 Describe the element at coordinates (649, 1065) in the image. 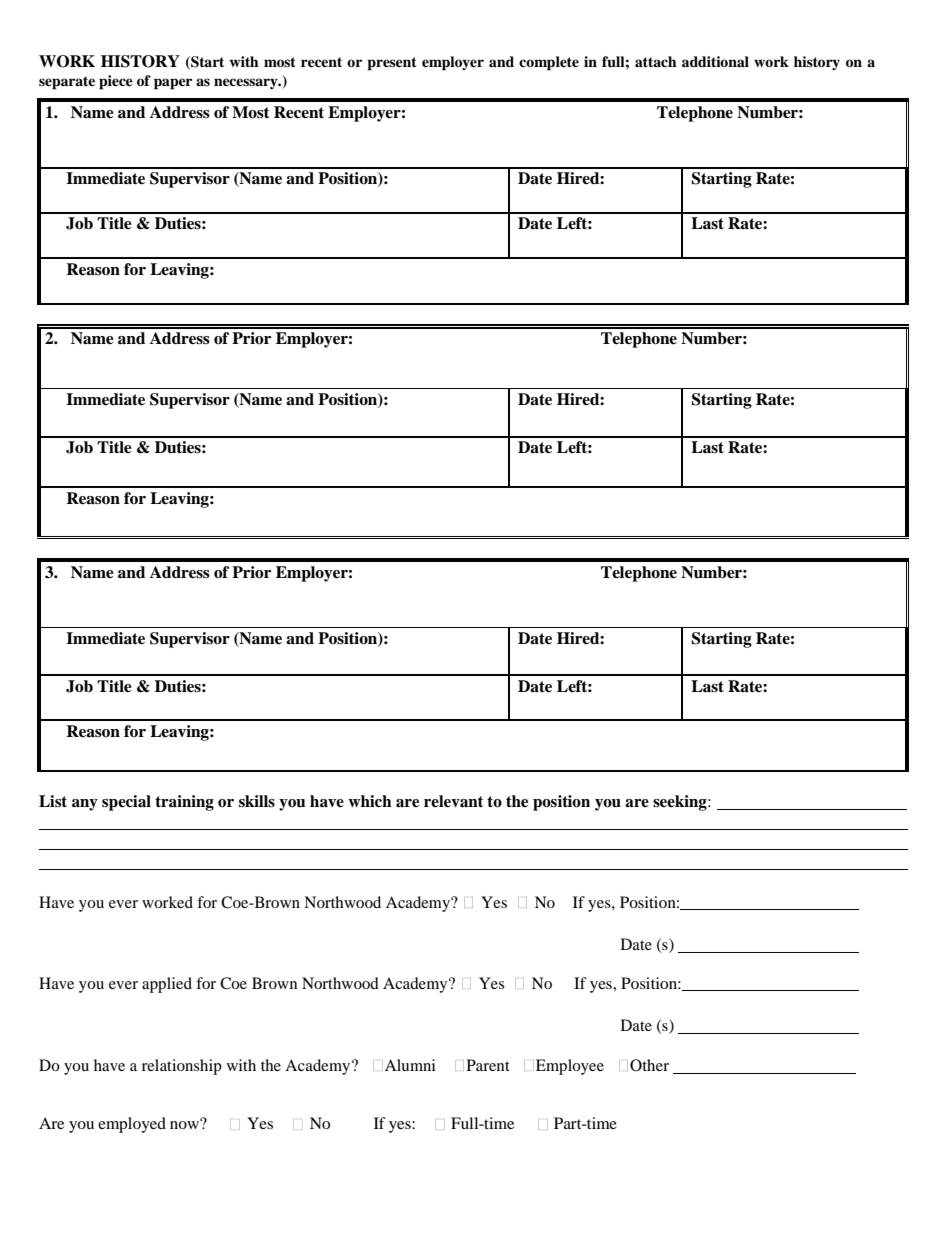

I see `Other` at that location.
